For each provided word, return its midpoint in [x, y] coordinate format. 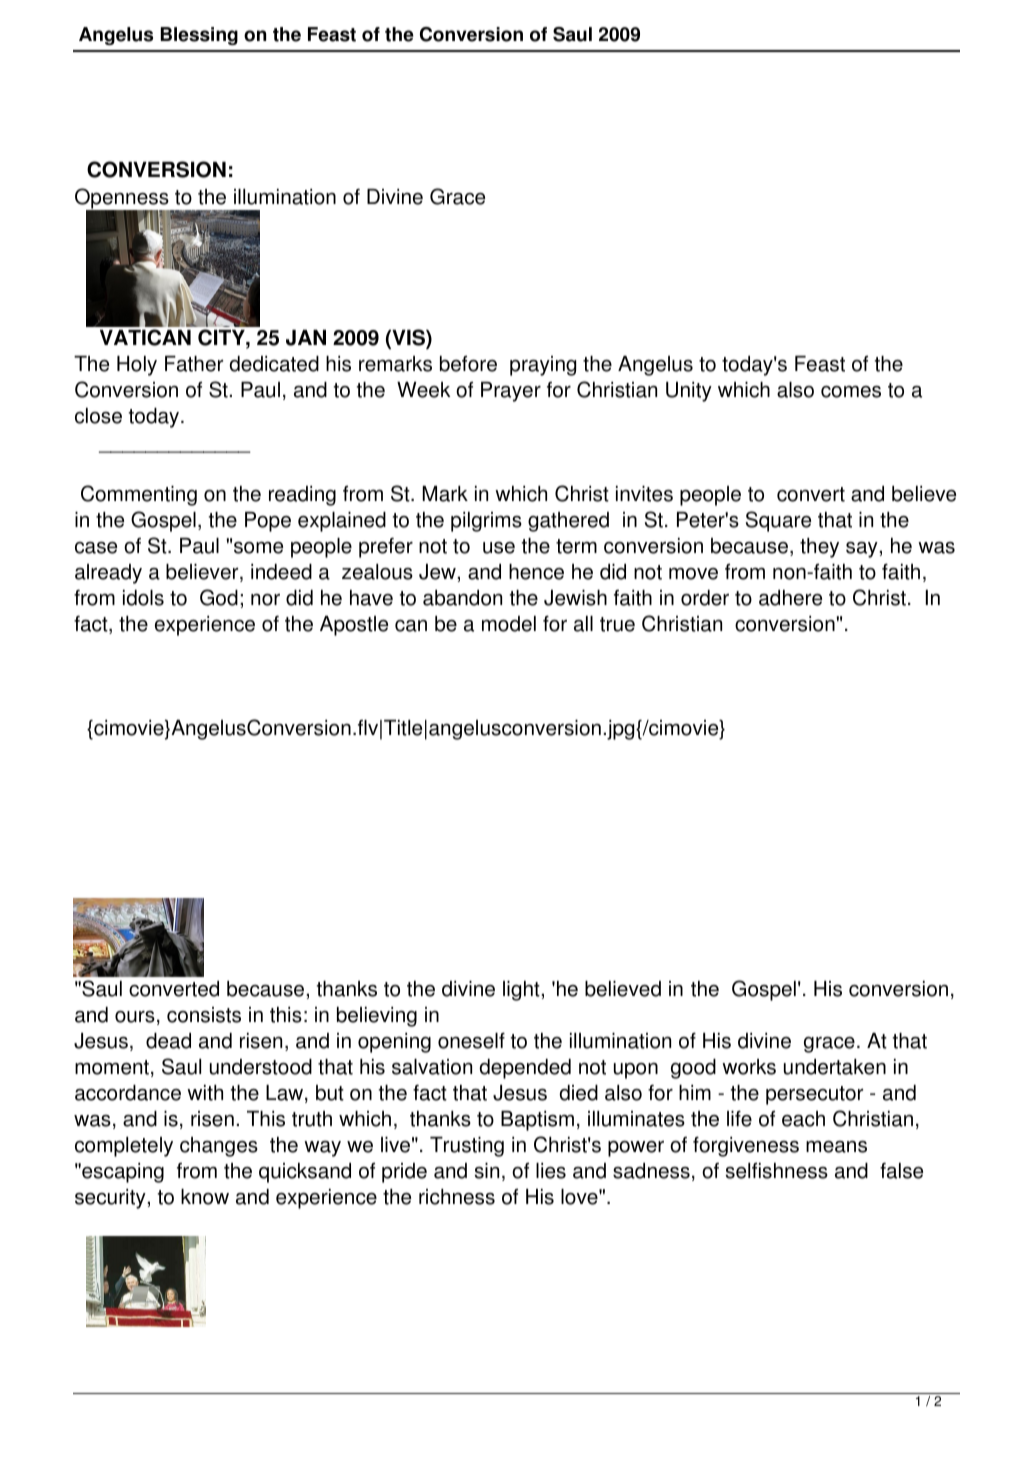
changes [219, 1147]
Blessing [199, 36]
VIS [408, 338]
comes [851, 392]
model [509, 624]
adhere [790, 598]
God [219, 597]
